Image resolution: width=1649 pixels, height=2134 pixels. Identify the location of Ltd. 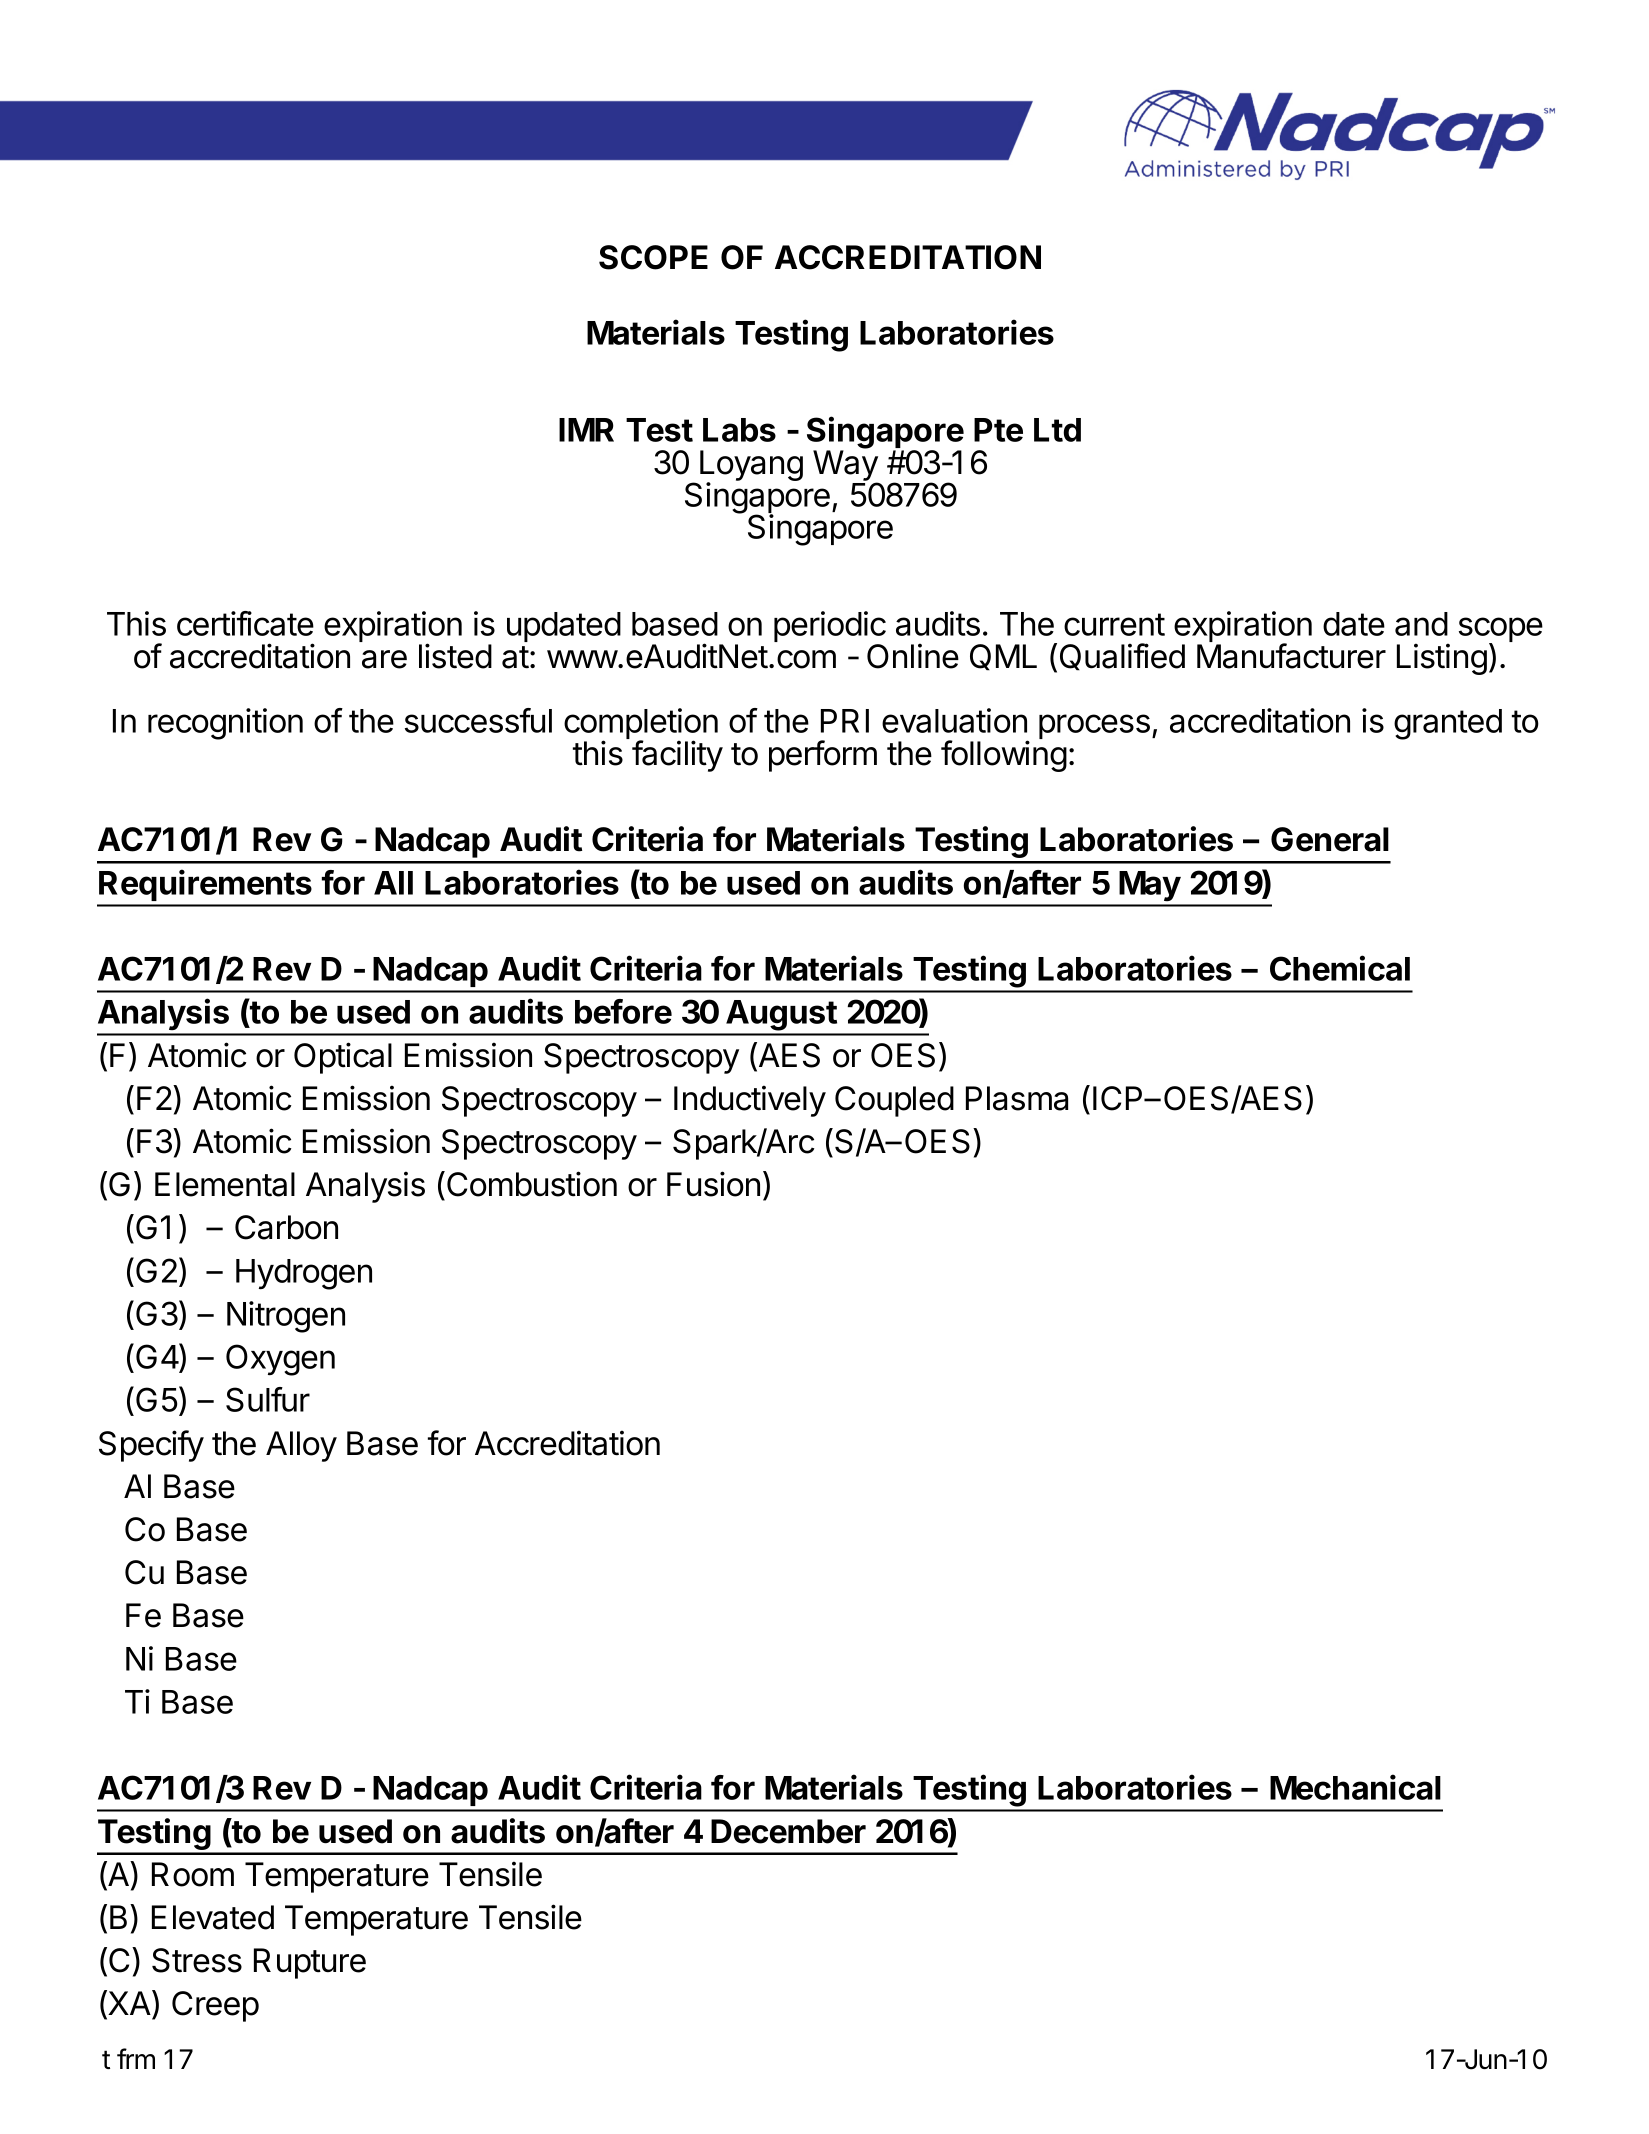
(1057, 430).
